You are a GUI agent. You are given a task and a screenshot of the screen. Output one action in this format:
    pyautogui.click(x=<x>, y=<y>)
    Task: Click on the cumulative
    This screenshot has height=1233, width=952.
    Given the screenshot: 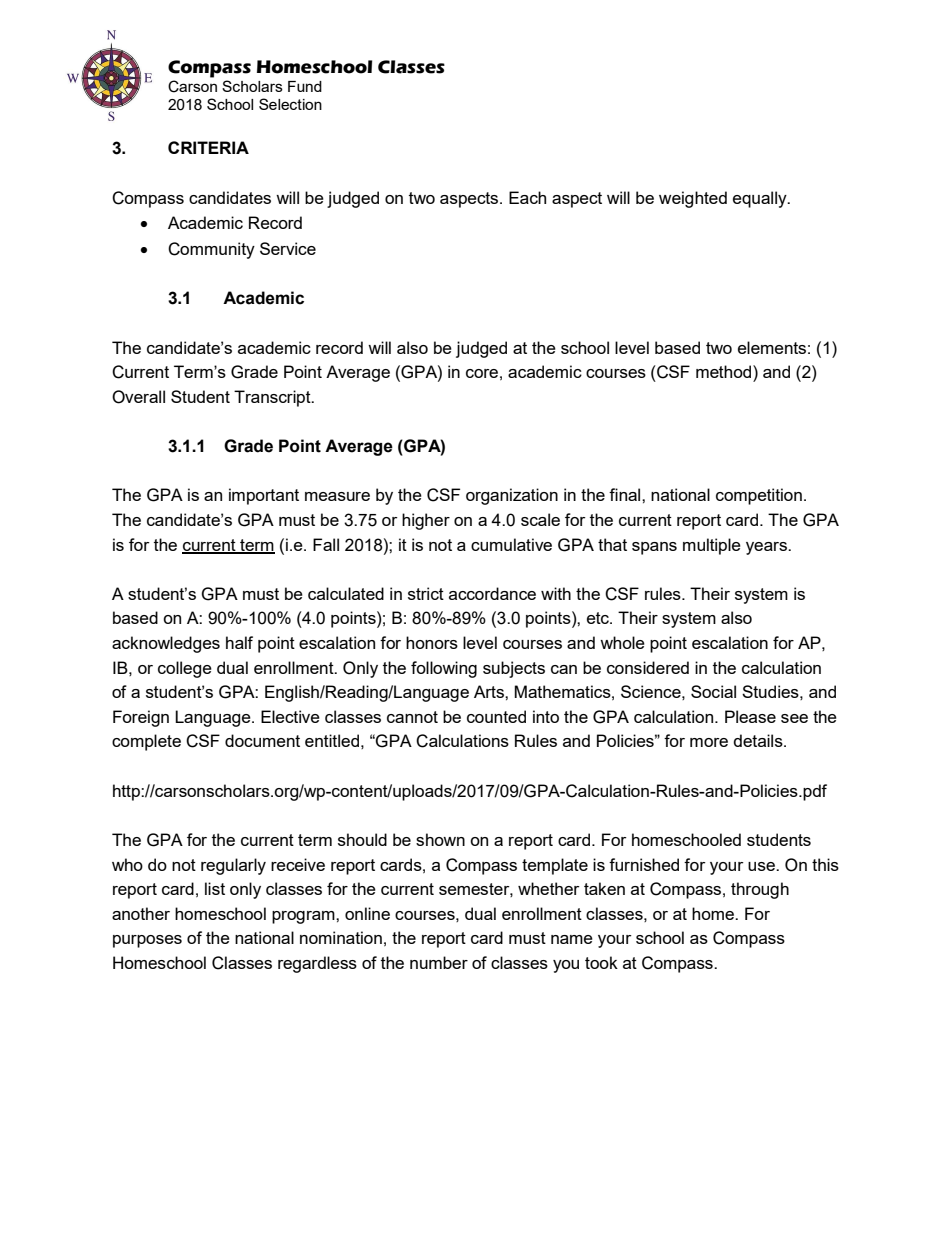 What is the action you would take?
    pyautogui.click(x=511, y=544)
